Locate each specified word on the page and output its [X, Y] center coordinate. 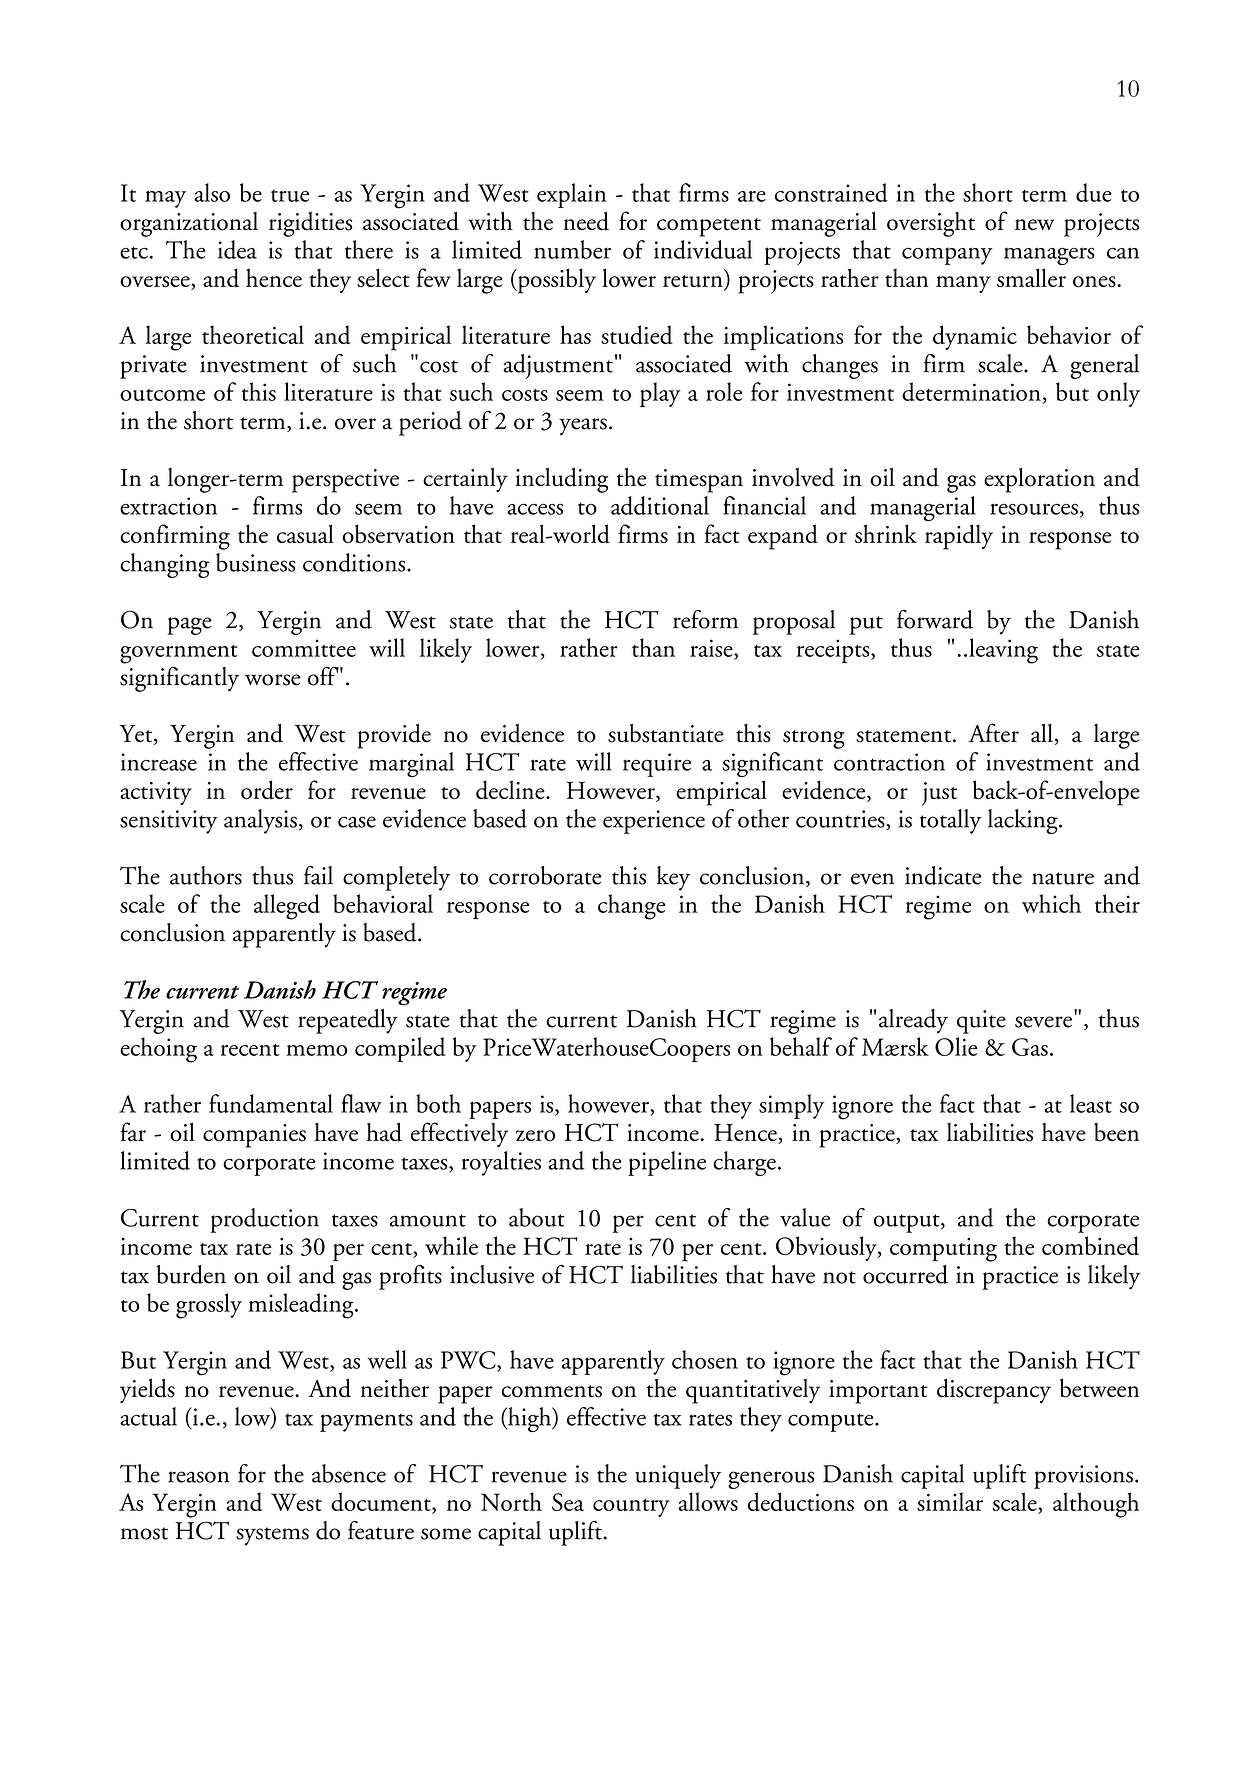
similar [950, 1501]
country [631, 1508]
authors [206, 875]
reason [198, 1477]
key [673, 878]
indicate [943, 875]
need [586, 221]
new [1035, 225]
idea [237, 249]
